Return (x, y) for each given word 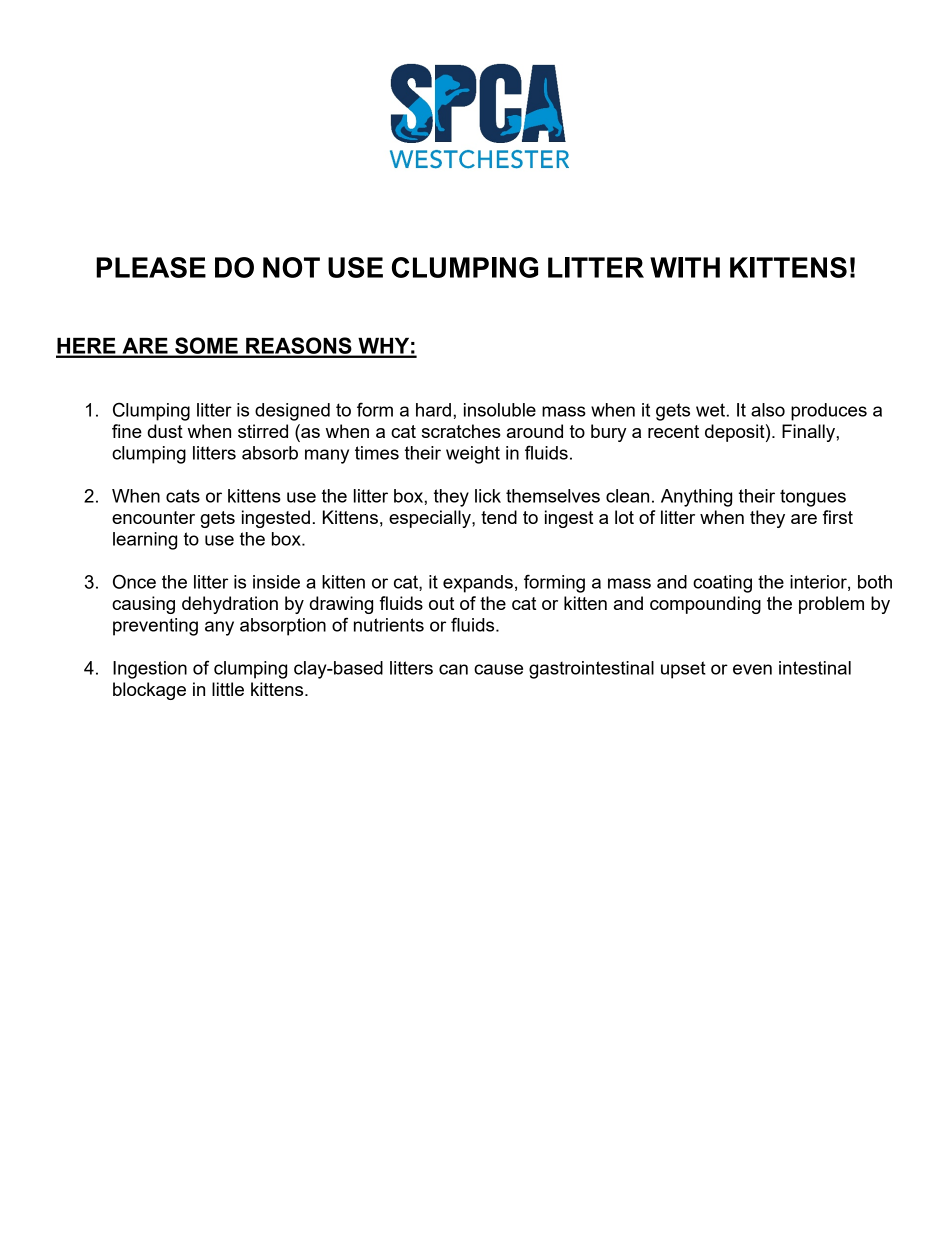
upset (683, 670)
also (768, 410)
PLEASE (151, 267)
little (228, 689)
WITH (685, 267)
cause (498, 669)
